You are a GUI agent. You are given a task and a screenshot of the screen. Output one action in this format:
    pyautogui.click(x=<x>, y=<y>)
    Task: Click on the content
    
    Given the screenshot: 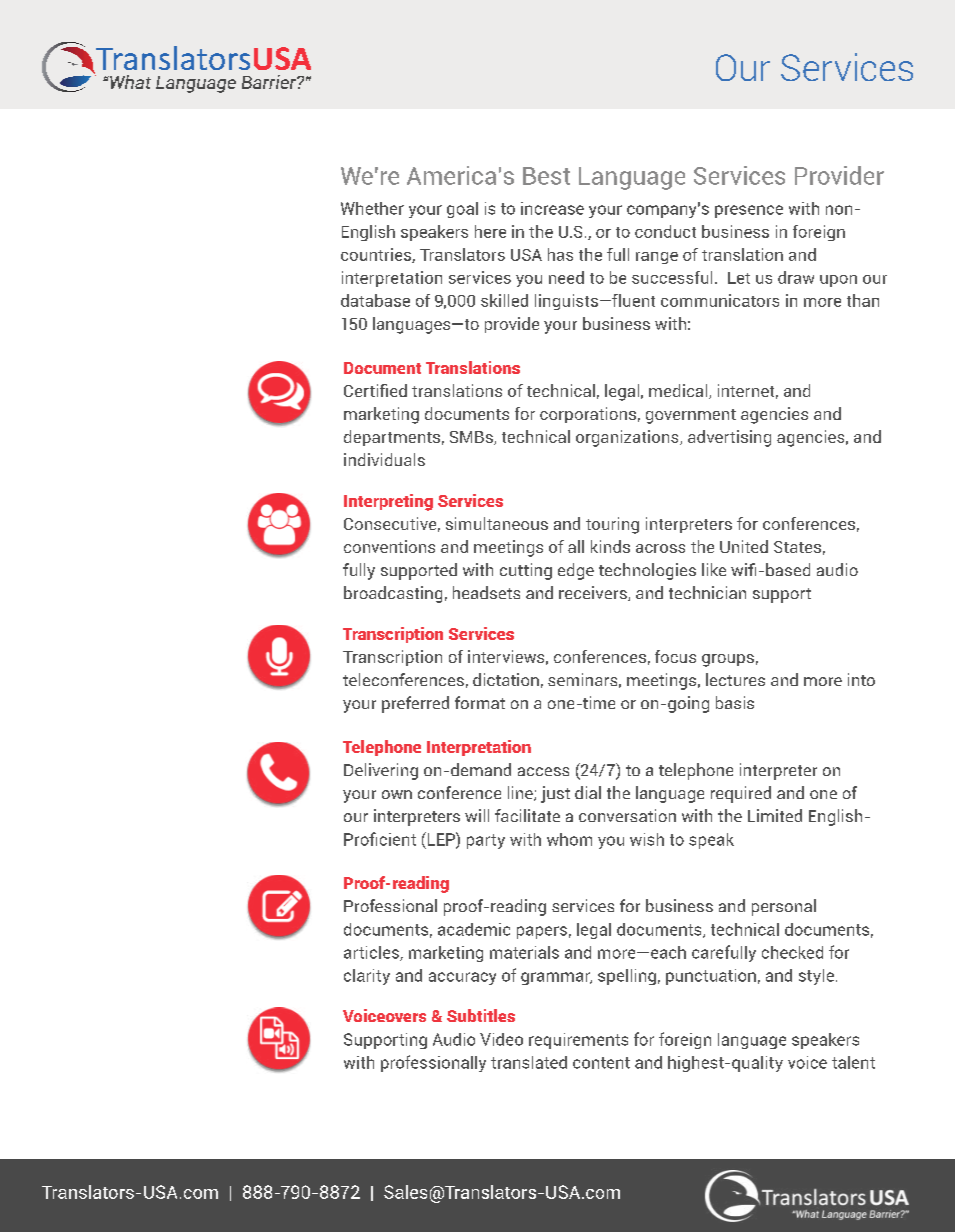 What is the action you would take?
    pyautogui.click(x=601, y=1063)
